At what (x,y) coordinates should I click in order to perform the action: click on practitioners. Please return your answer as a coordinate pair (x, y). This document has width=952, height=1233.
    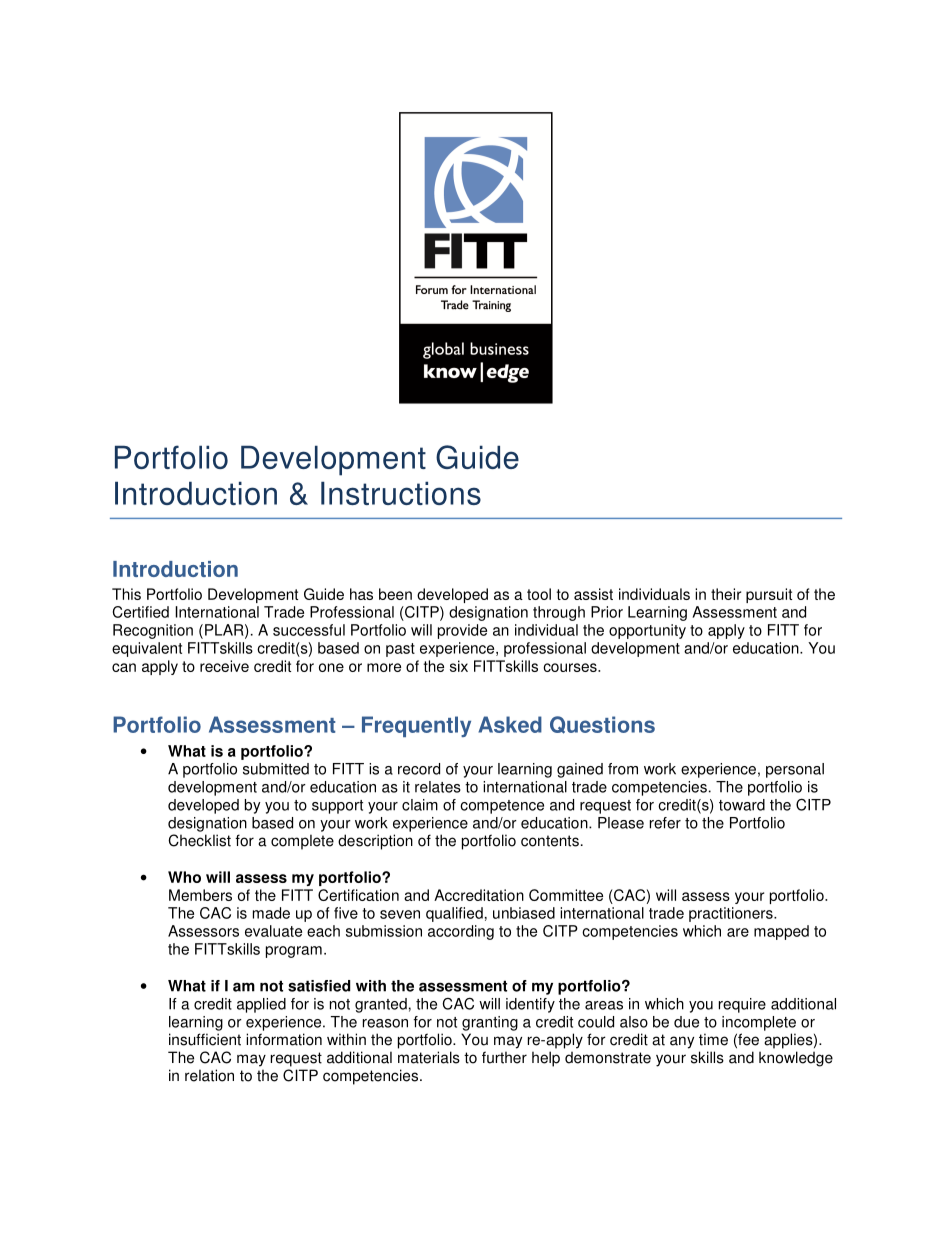
    Looking at the image, I should click on (732, 914).
